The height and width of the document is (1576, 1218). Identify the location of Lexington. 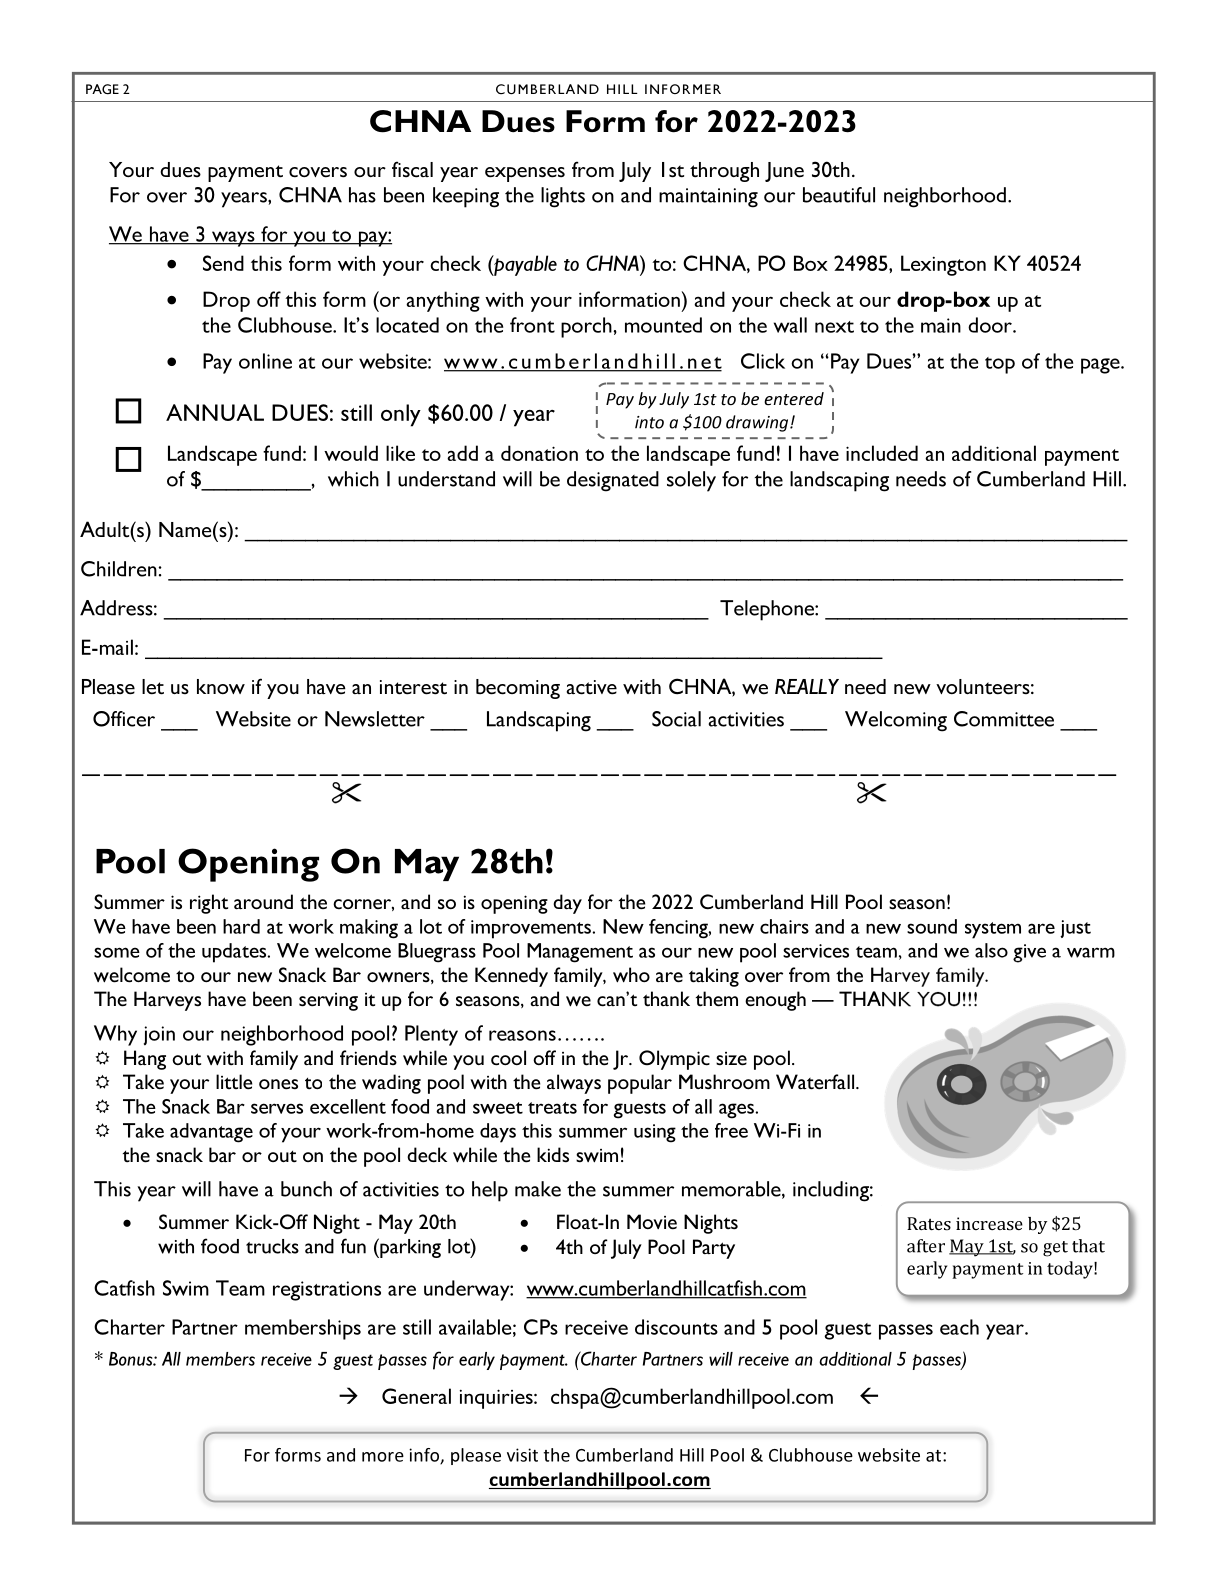
(943, 265).
